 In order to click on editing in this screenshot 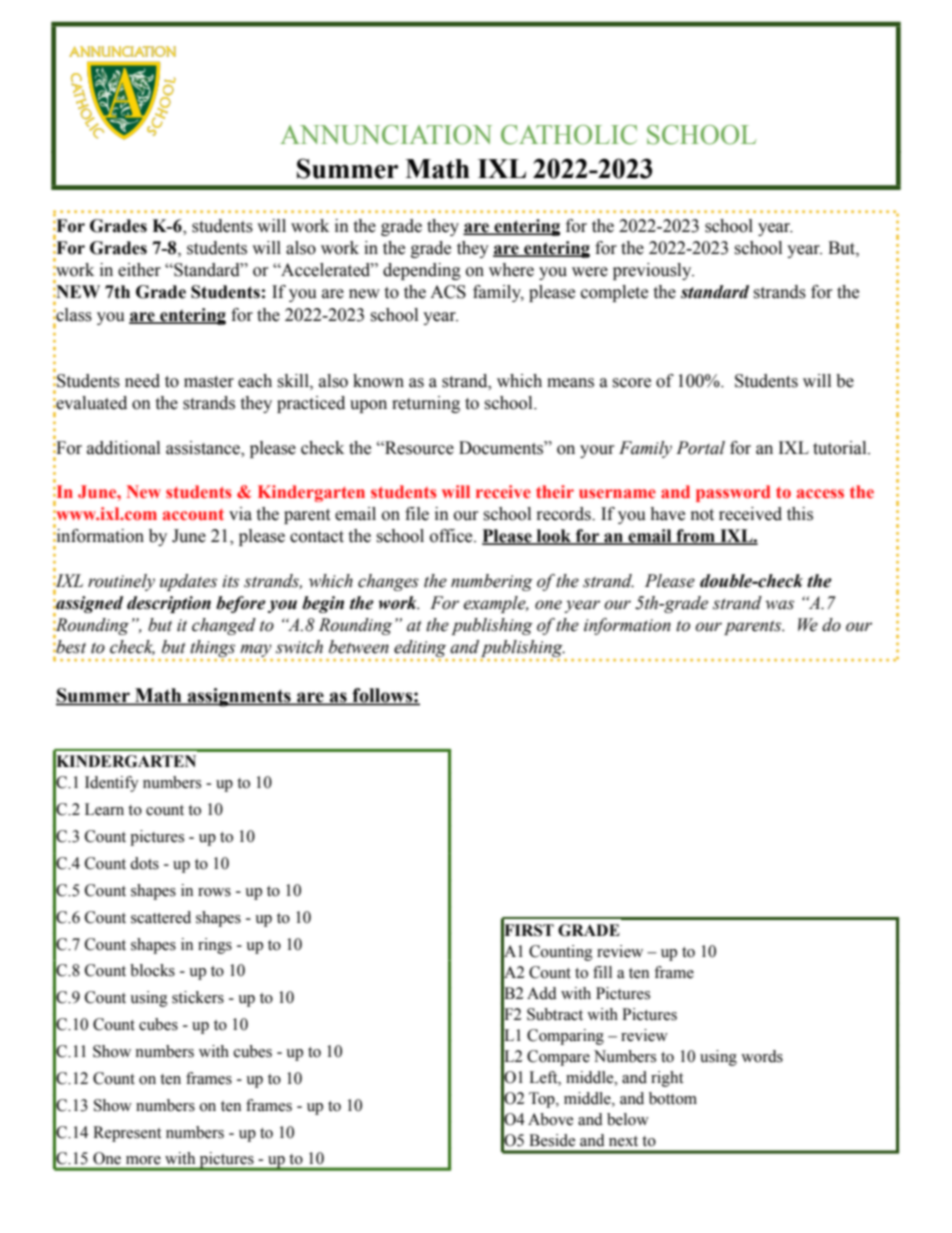, I will do `click(421, 650)`.
